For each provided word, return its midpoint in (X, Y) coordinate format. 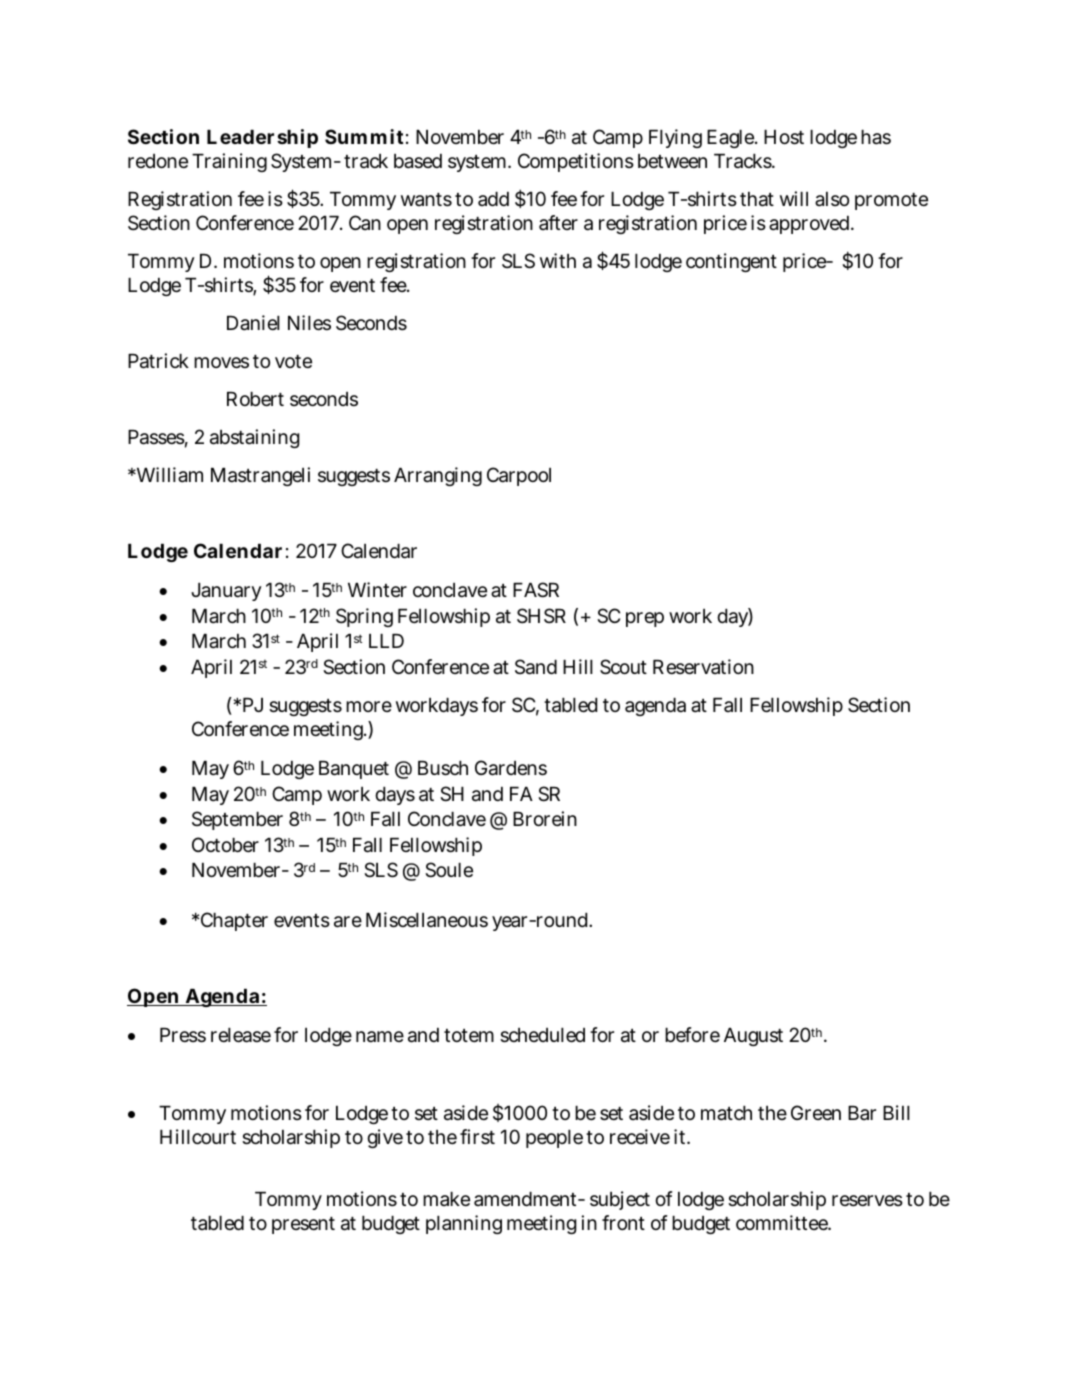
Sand (536, 667)
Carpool (519, 476)
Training (229, 162)
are (348, 922)
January (226, 592)
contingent (731, 262)
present (303, 1225)
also (832, 199)
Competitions (576, 162)
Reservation (703, 667)
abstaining (255, 438)
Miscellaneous (427, 920)
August (753, 1037)
